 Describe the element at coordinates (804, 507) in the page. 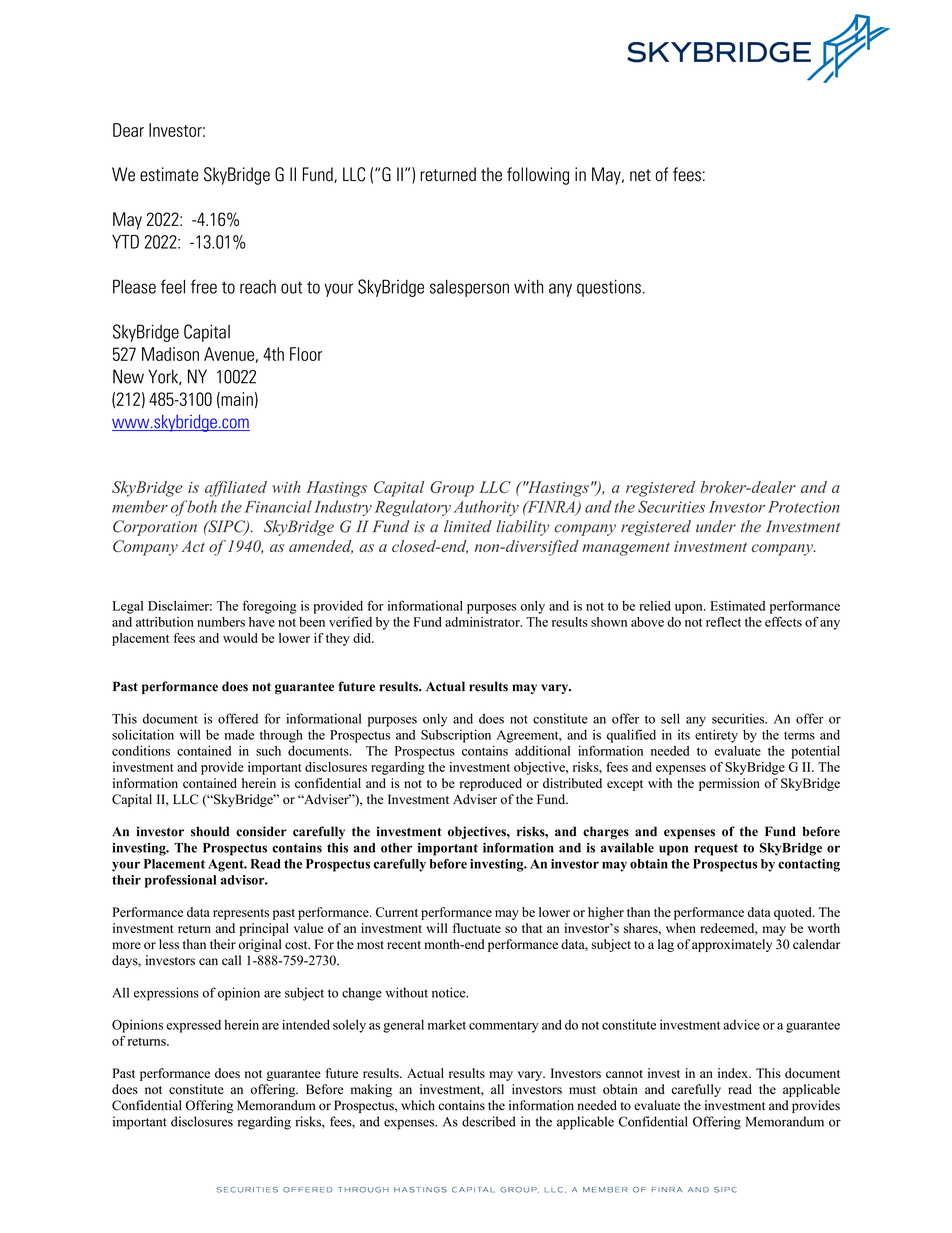

I see `Protection` at that location.
